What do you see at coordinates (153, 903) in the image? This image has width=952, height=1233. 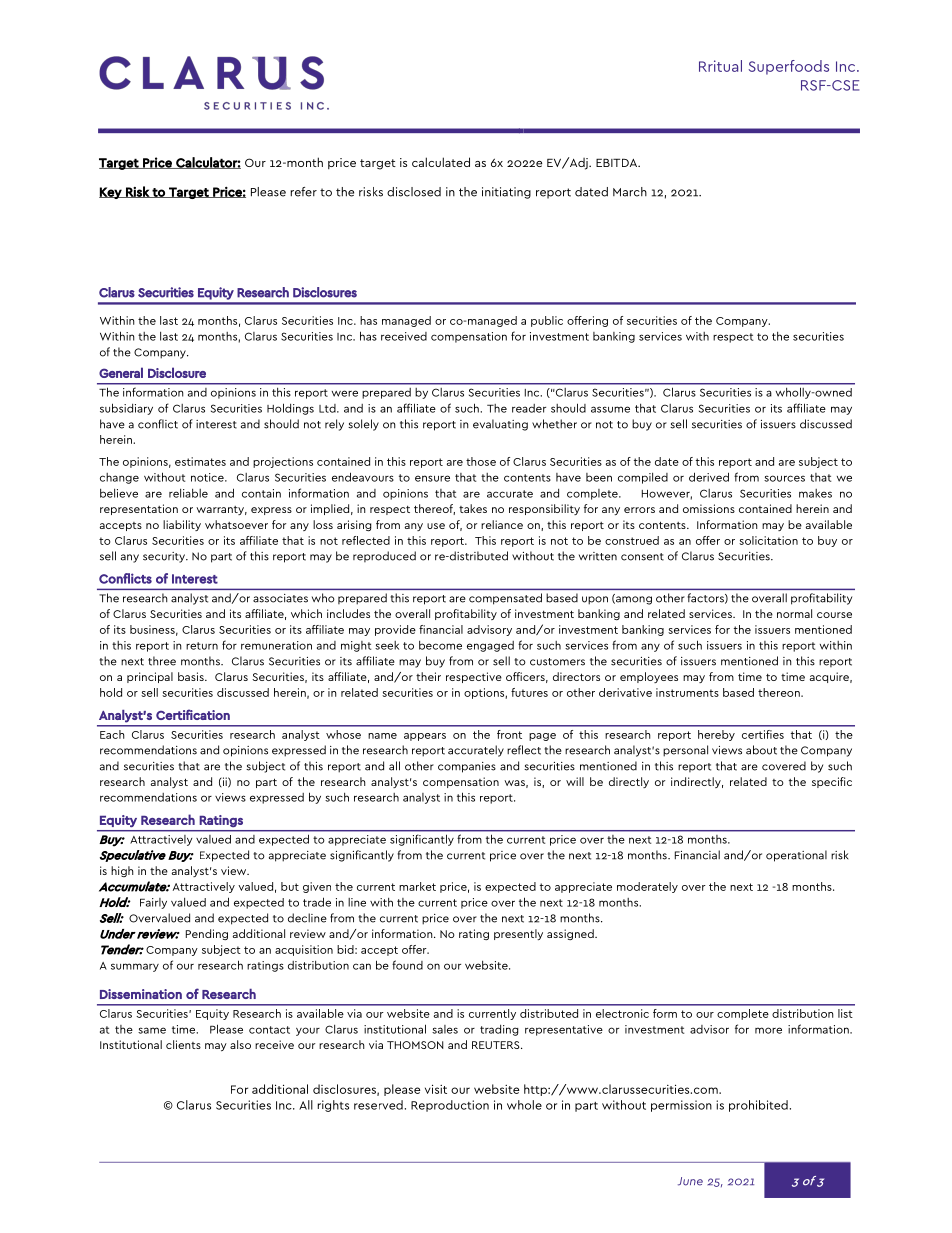 I see `Fairly` at bounding box center [153, 903].
